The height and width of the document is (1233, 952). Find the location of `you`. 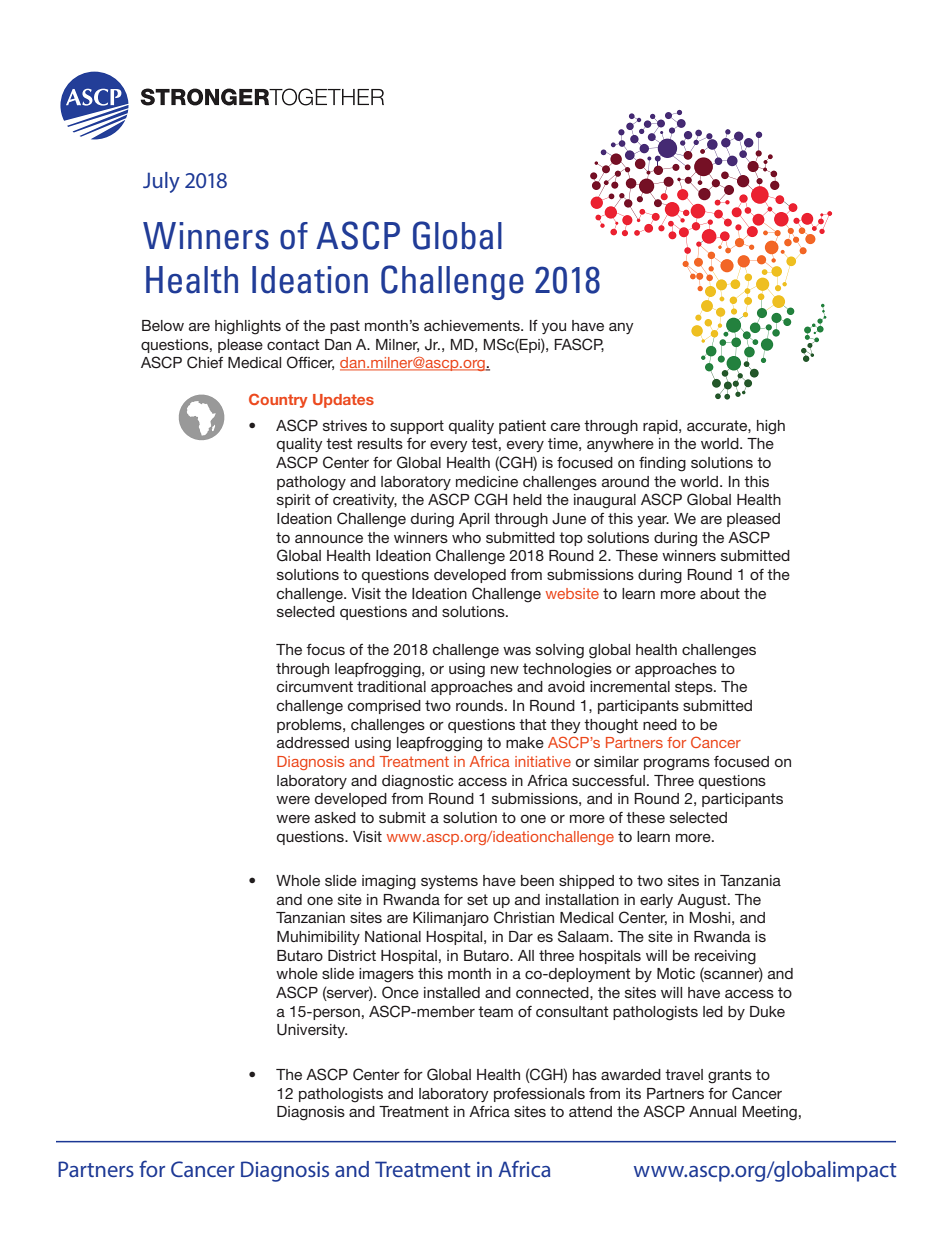

you is located at coordinates (554, 328).
